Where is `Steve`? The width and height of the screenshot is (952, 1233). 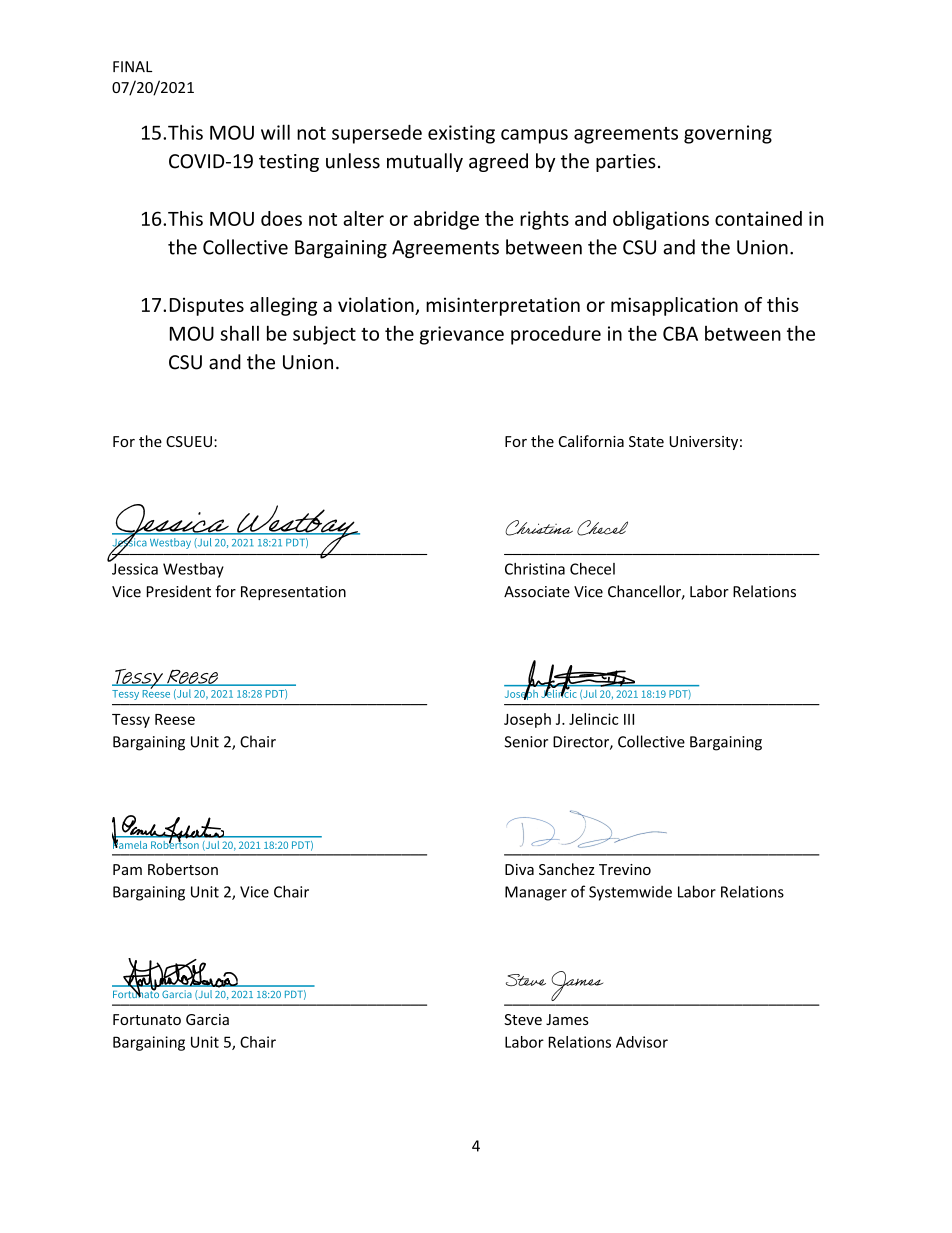
Steve is located at coordinates (523, 1019).
